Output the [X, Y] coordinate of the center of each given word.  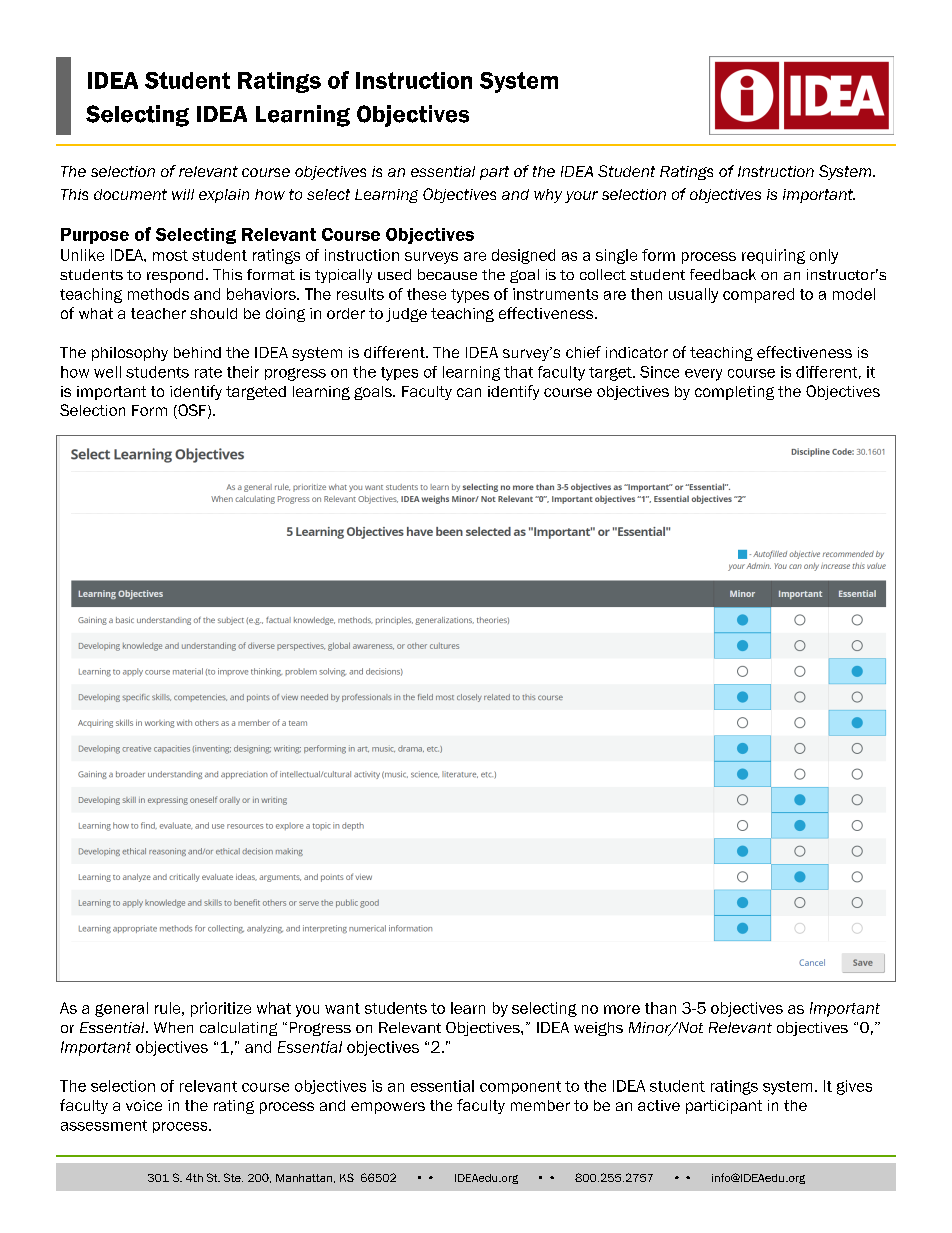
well [107, 372]
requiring [773, 256]
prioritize [221, 1009]
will [183, 194]
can [469, 392]
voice [144, 1105]
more [622, 1009]
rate [208, 372]
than [660, 1008]
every [703, 375]
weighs [598, 1029]
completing [734, 393]
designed [523, 256]
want [342, 1008]
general [121, 1009]
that [518, 372]
